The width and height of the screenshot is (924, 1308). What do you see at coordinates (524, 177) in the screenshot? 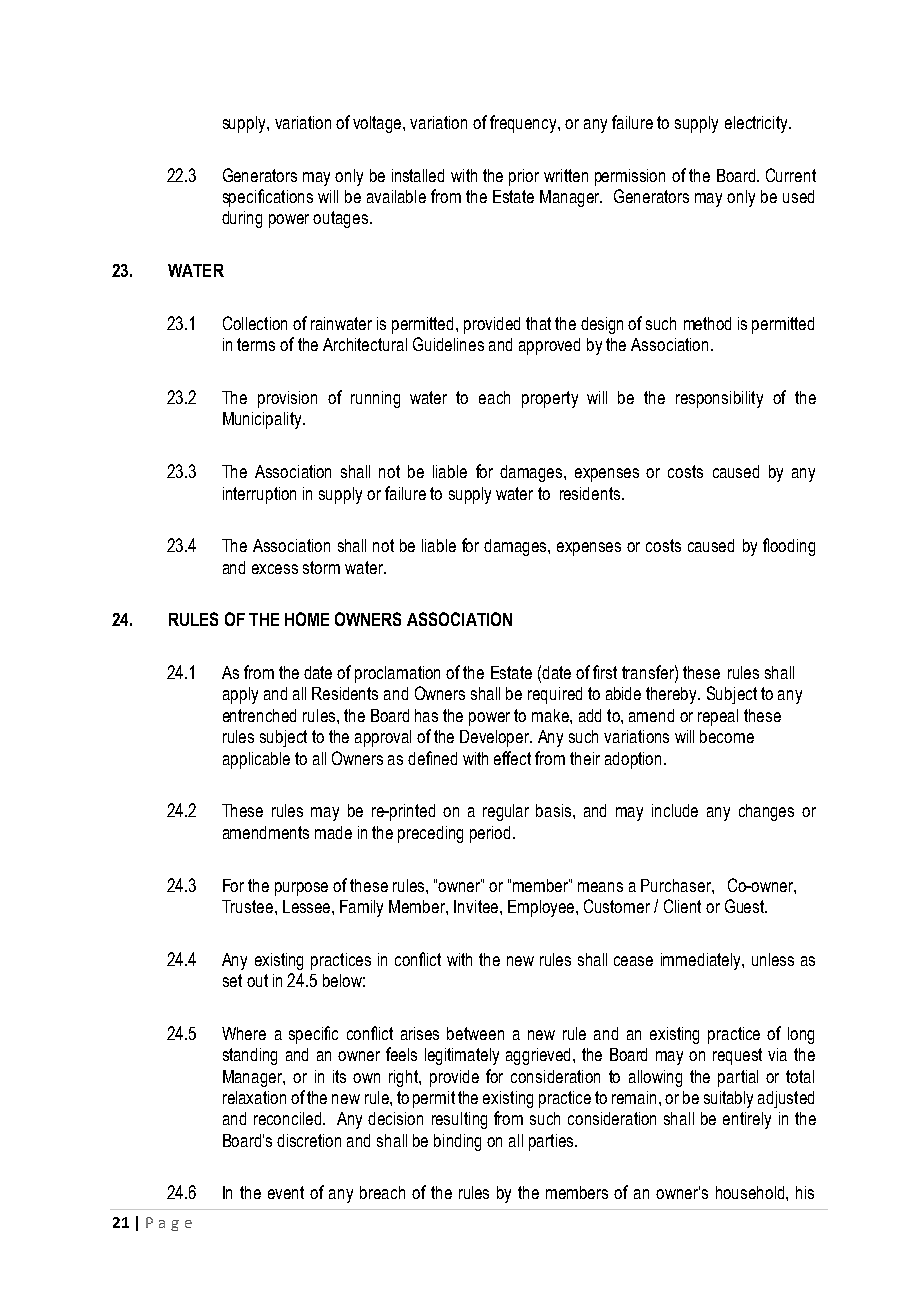
I see `prior` at bounding box center [524, 177].
